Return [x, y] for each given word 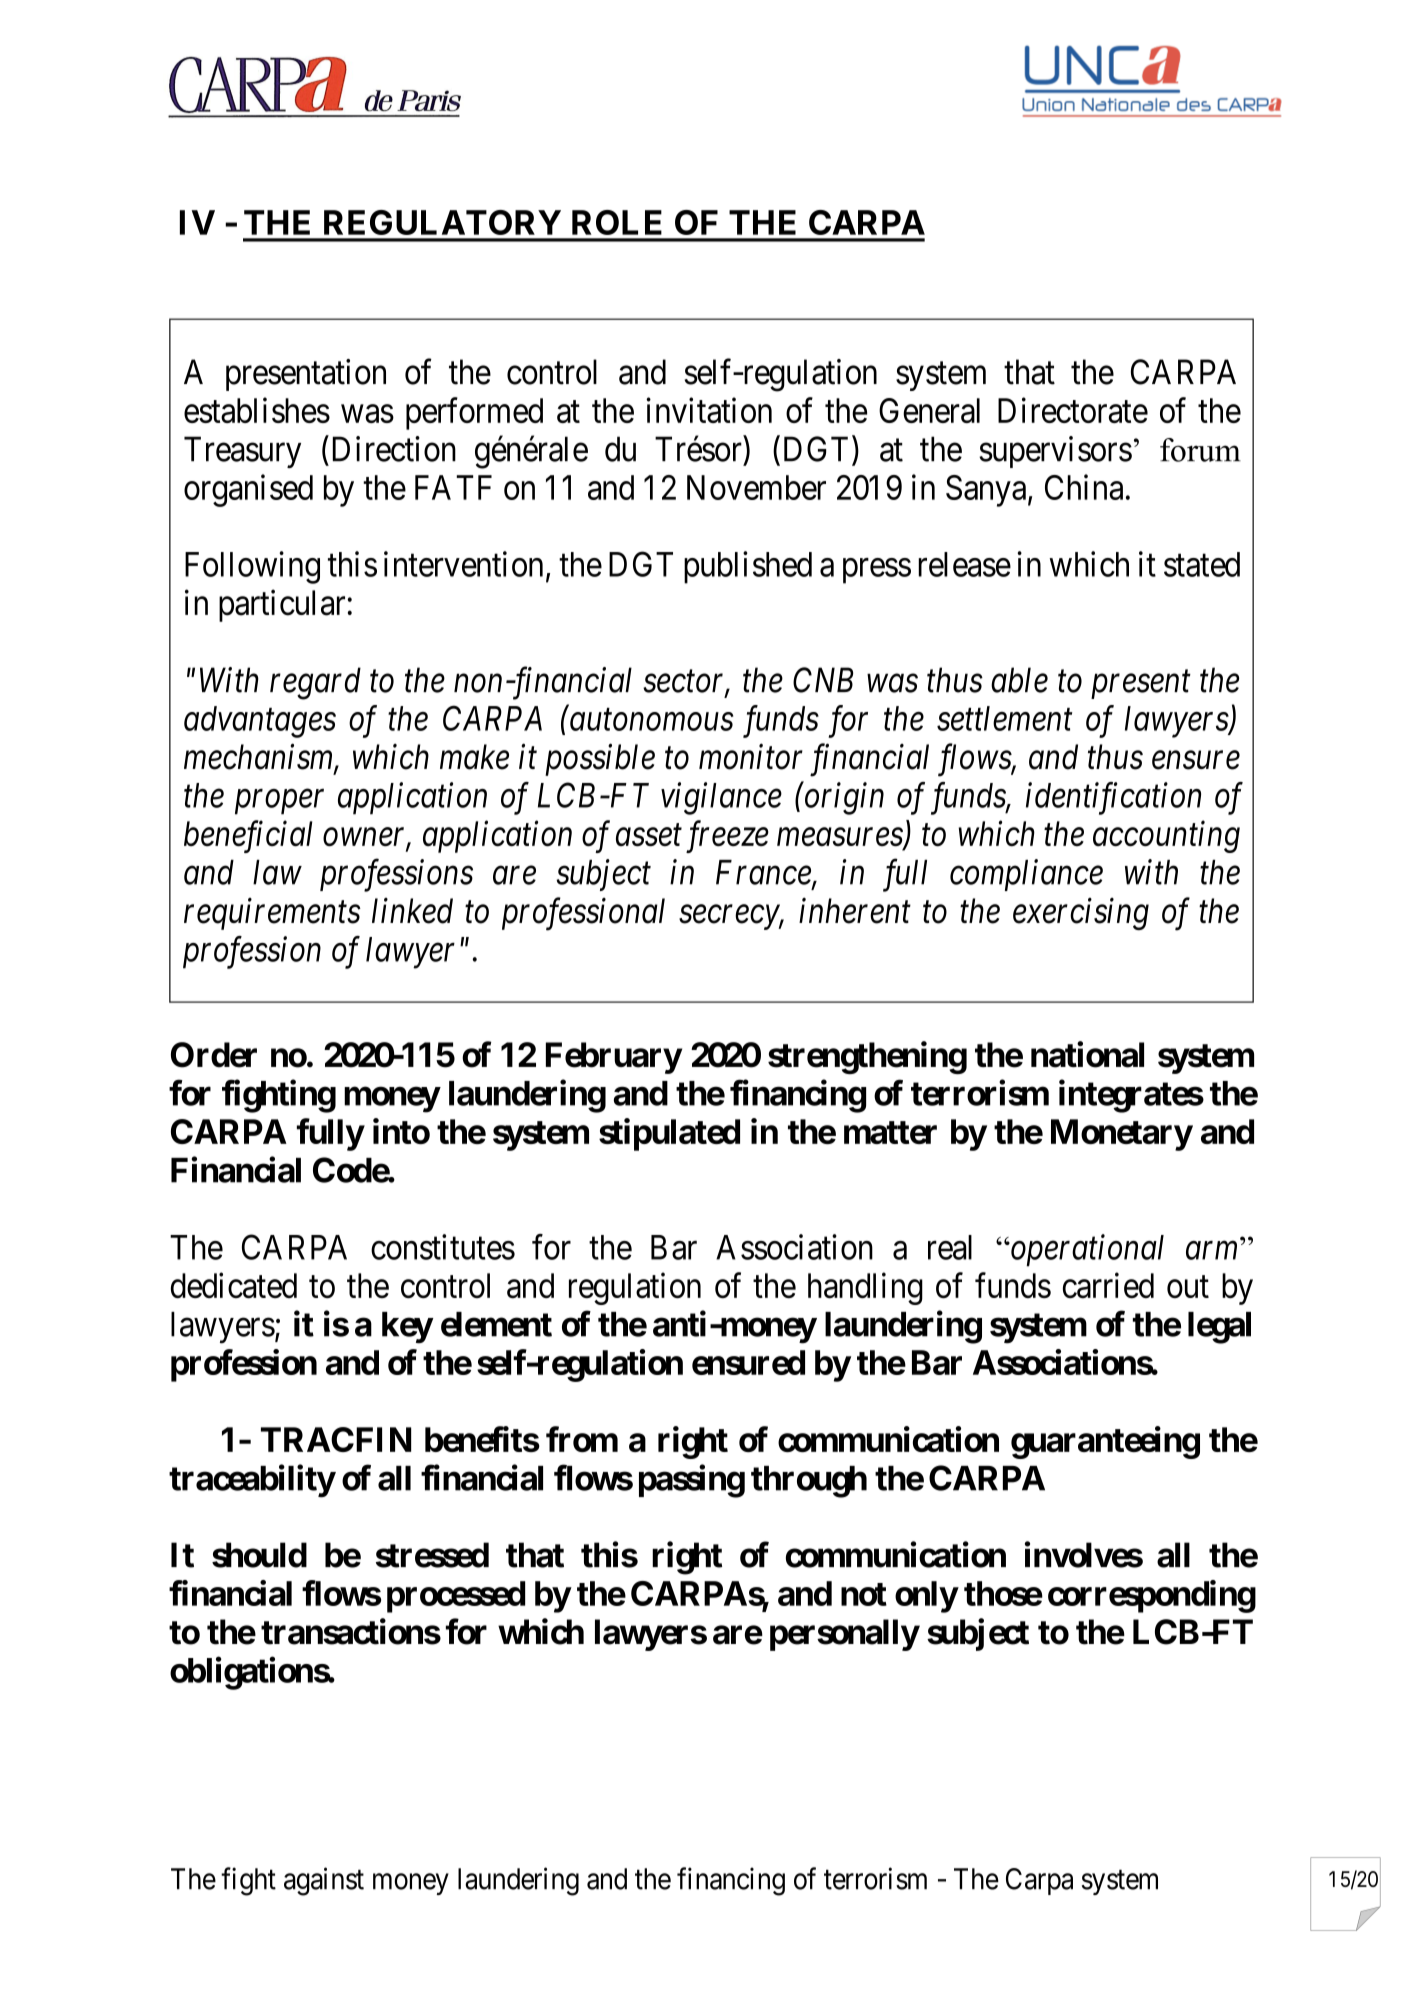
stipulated [669, 1134]
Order [214, 1055]
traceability [252, 1481]
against [324, 1881]
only [926, 1597]
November [756, 487]
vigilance [721, 798]
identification [1113, 798]
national [1087, 1054]
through [809, 1482]
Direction [394, 449]
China [1084, 487]
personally [844, 1635]
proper [279, 802]
